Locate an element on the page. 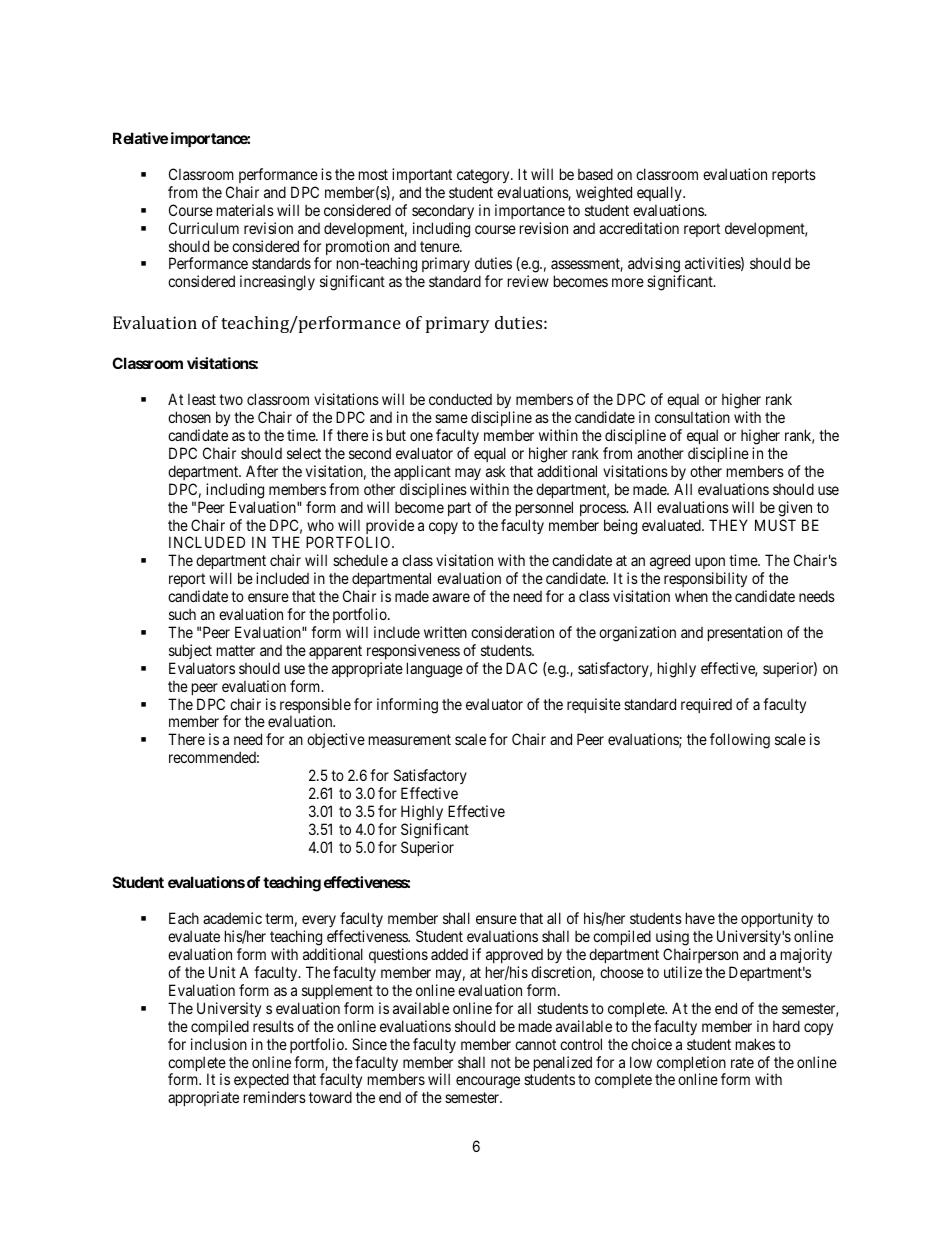 This document has width=952, height=1233. encourage is located at coordinates (488, 1082).
